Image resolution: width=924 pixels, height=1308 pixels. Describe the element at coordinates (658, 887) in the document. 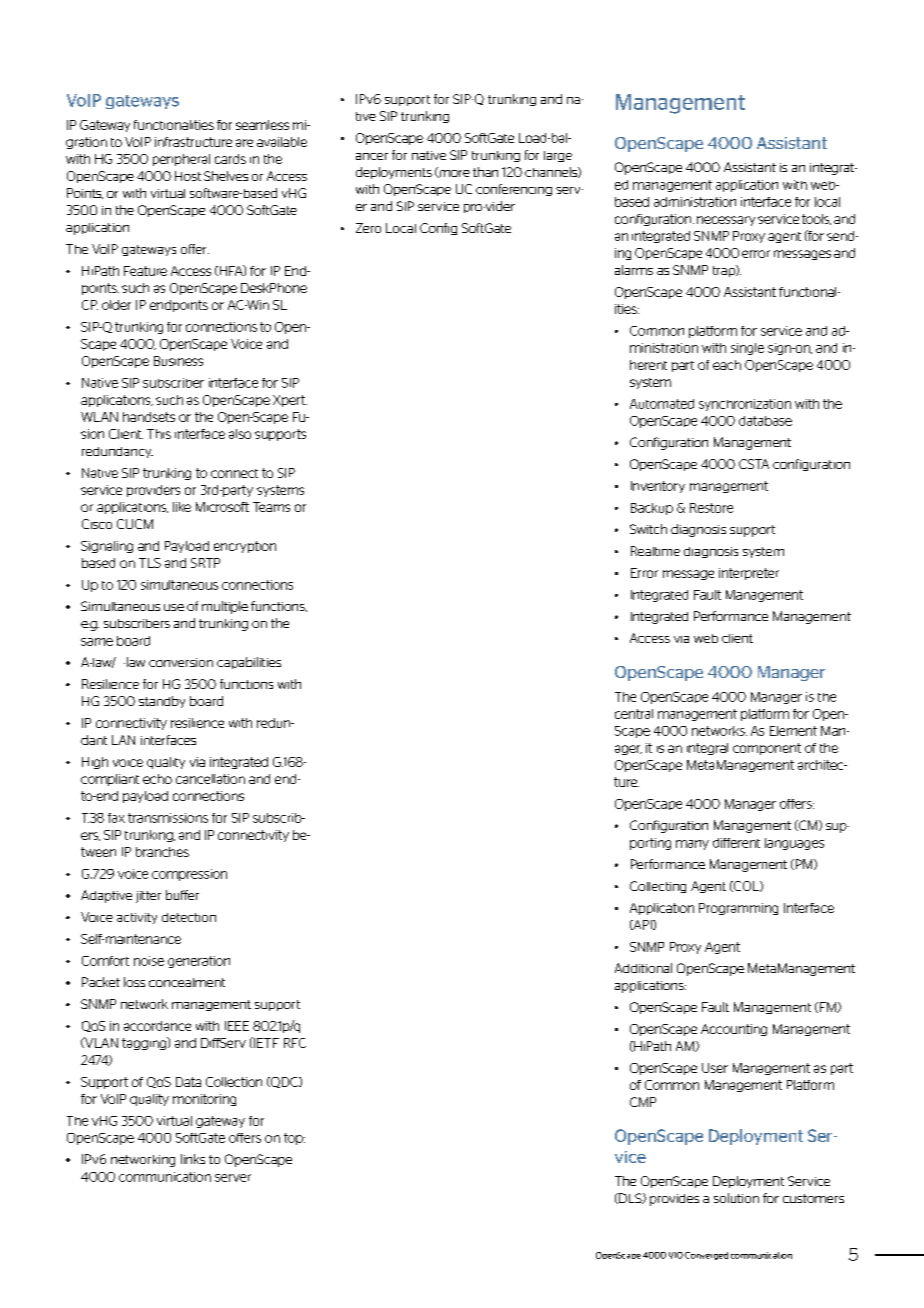

I see `Collecting` at that location.
